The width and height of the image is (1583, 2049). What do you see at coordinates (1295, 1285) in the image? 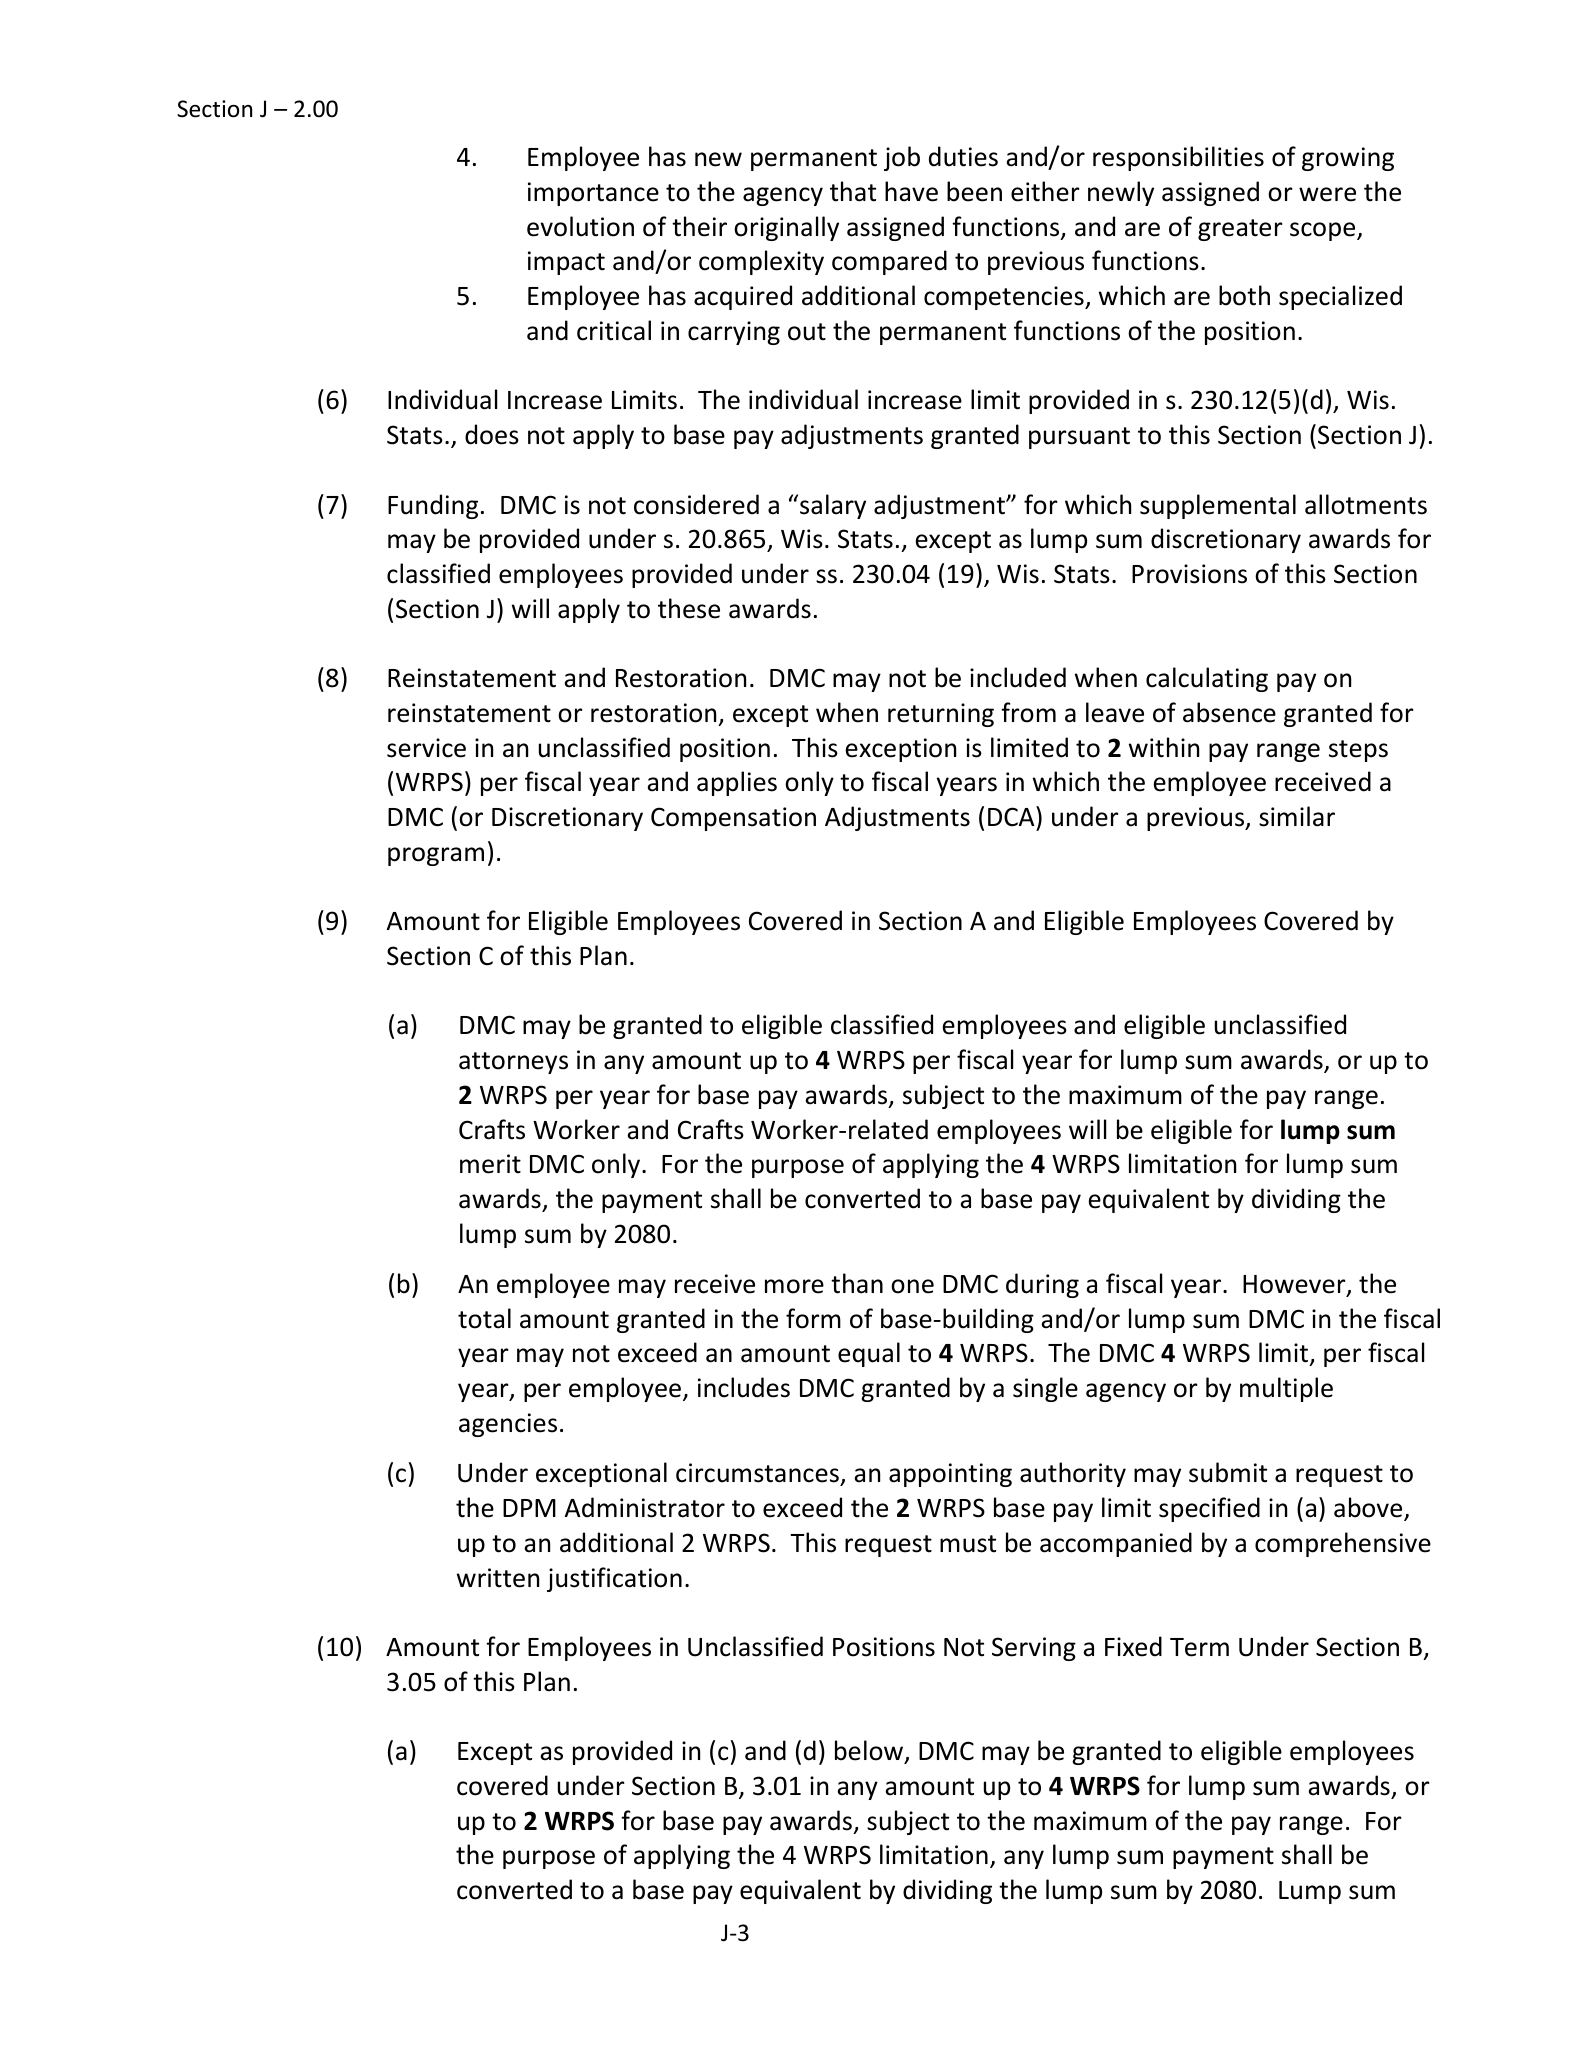
I see `However` at bounding box center [1295, 1285].
